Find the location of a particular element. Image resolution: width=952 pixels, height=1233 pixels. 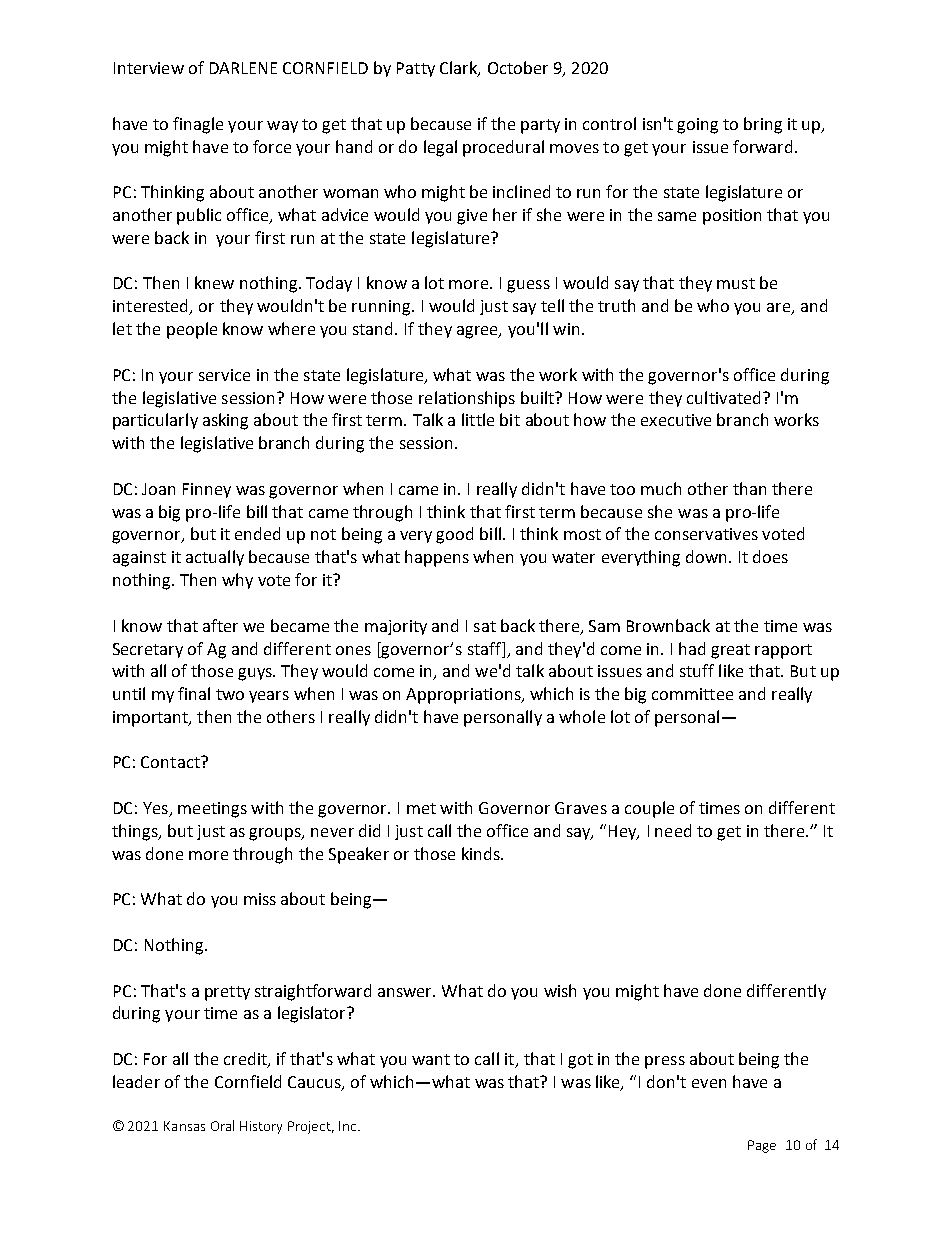

finagle is located at coordinates (198, 125).
